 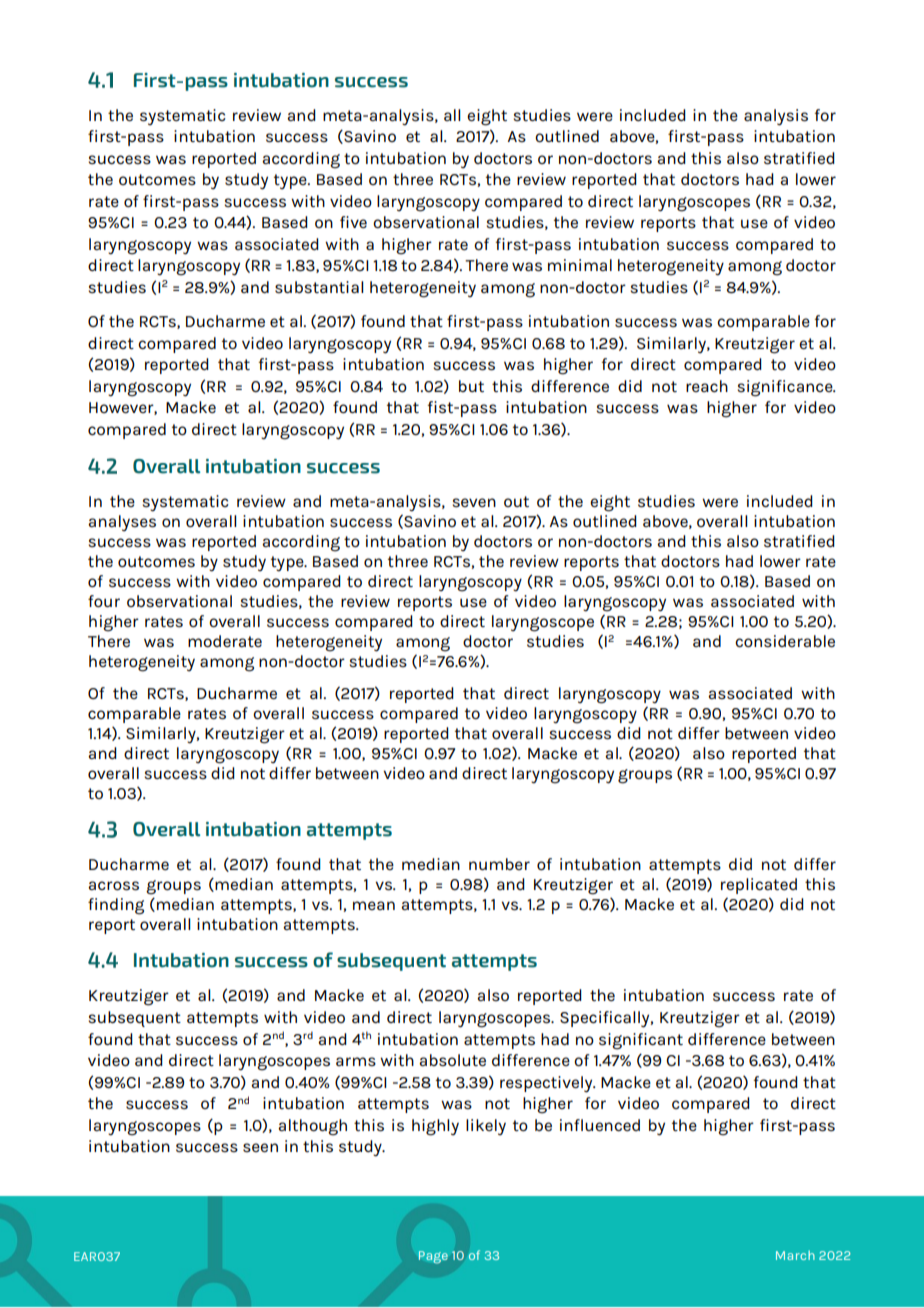 I want to click on four, so click(x=104, y=601).
